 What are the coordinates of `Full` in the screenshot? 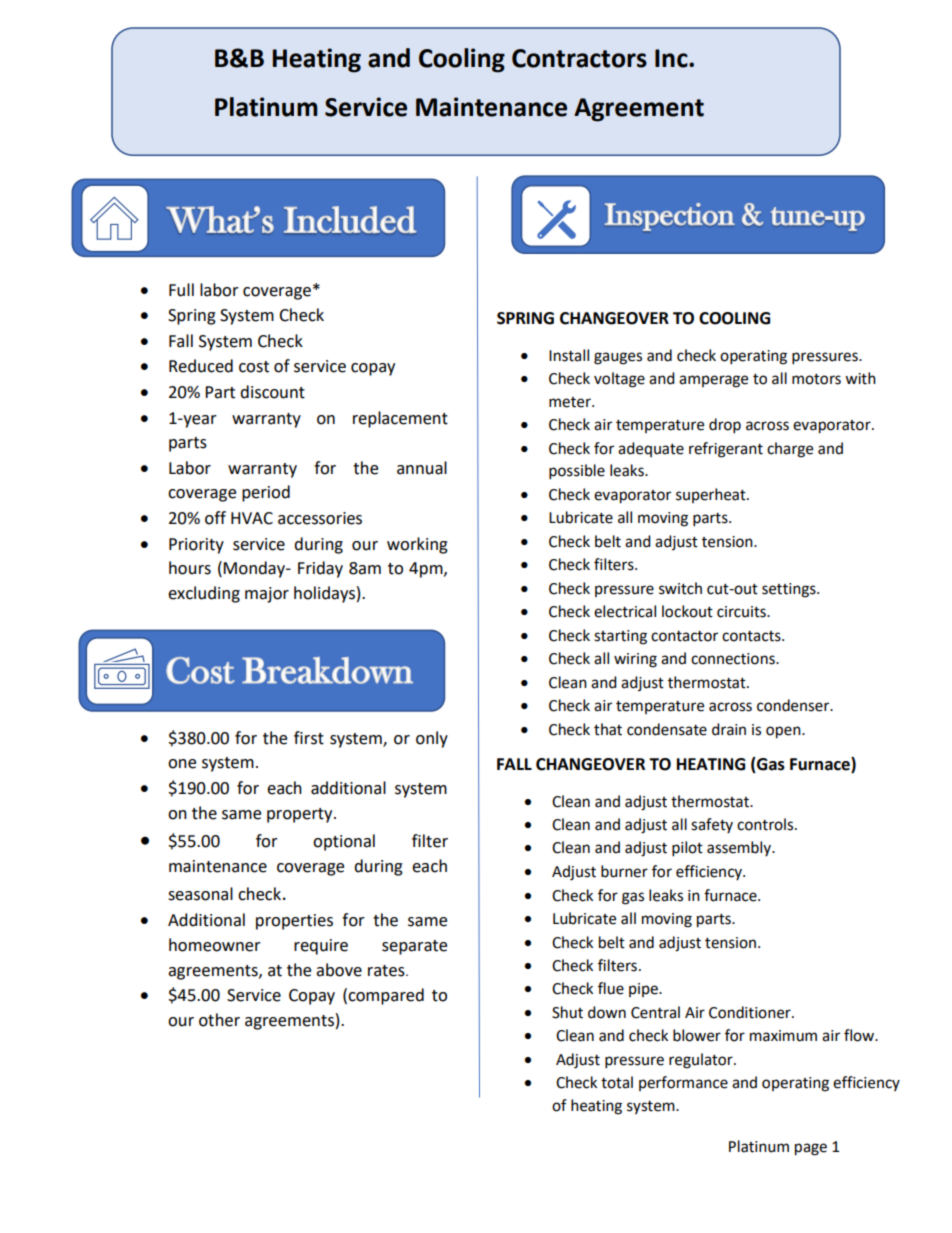 It's located at (181, 290).
